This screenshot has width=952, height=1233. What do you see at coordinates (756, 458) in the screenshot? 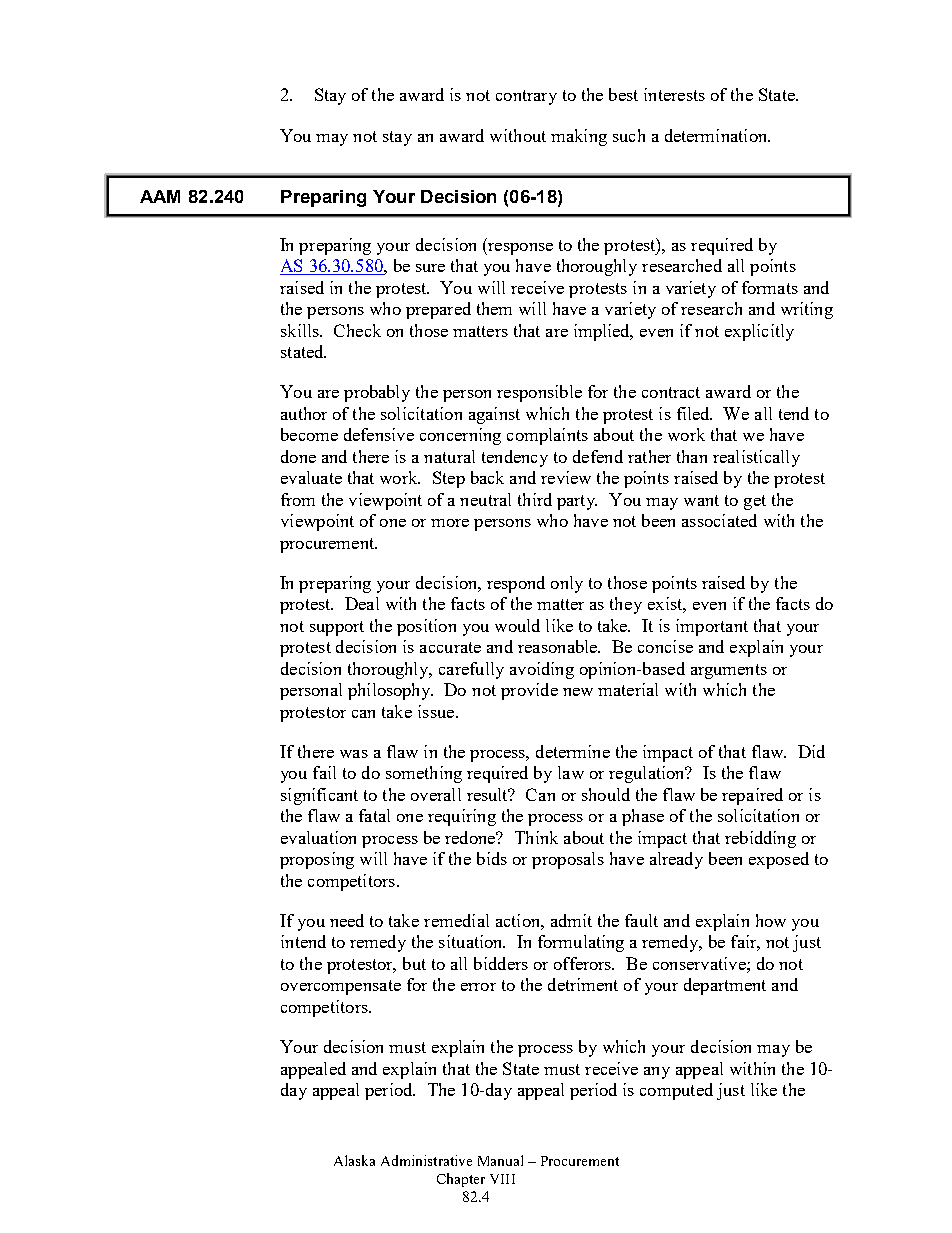
I see `realistically` at bounding box center [756, 458].
